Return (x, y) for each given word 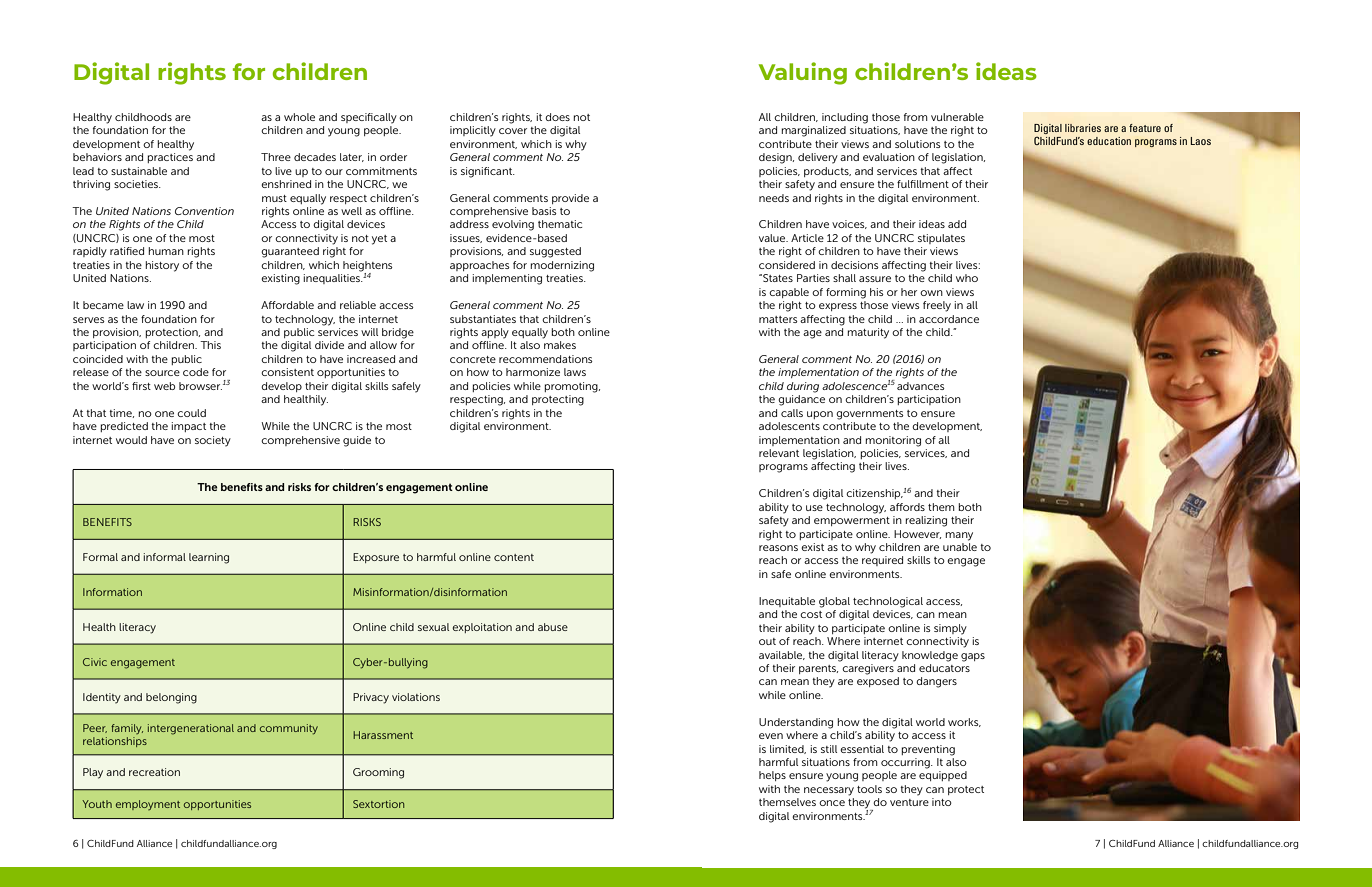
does (557, 117)
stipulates (941, 239)
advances (921, 386)
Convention (204, 211)
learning (209, 558)
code (196, 372)
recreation (154, 772)
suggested (555, 252)
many (959, 536)
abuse (553, 627)
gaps (973, 657)
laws (575, 372)
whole (299, 117)
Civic (95, 662)
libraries (1083, 128)
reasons (778, 548)
